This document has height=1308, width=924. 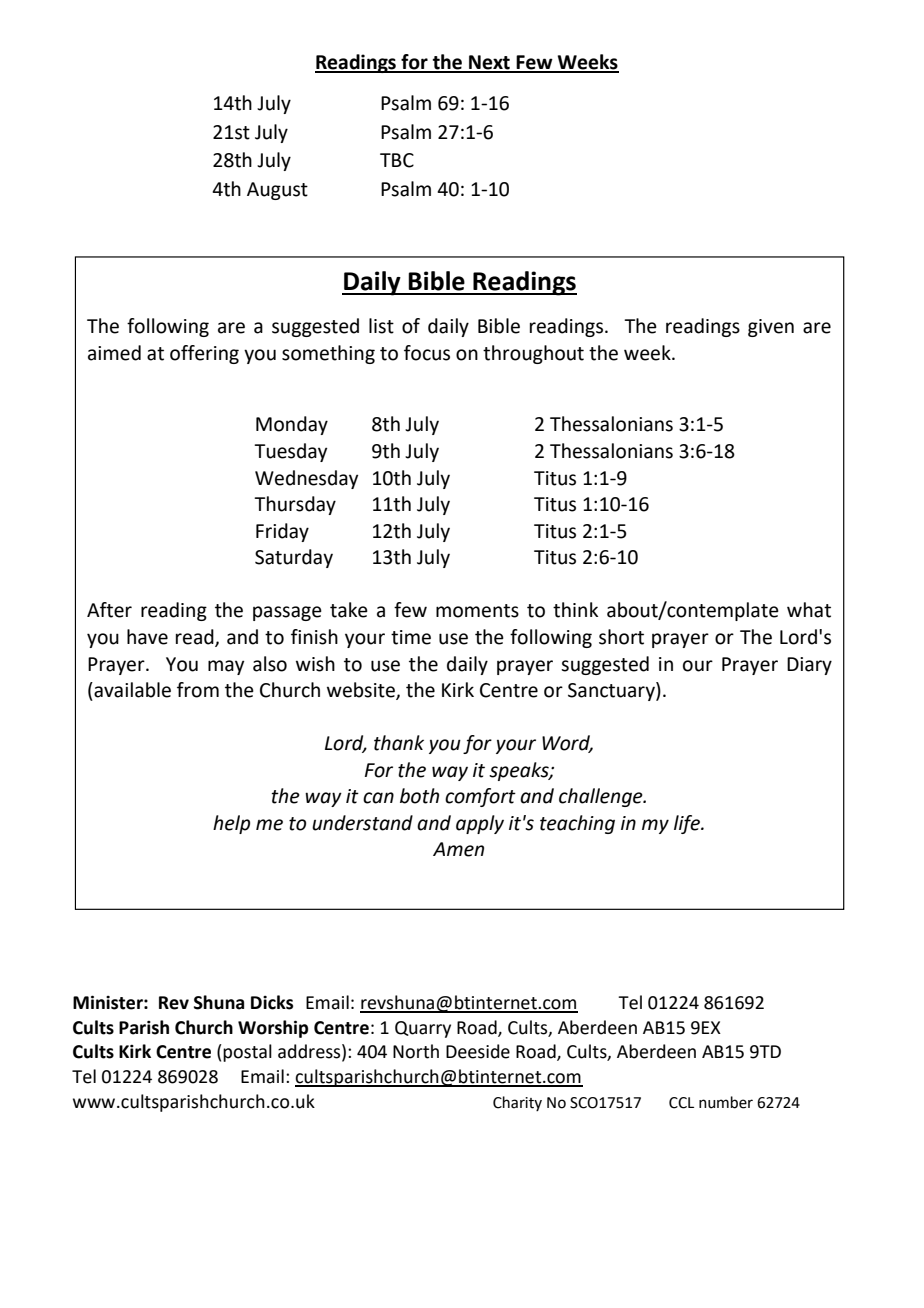 What do you see at coordinates (204, 354) in the document?
I see `offering` at bounding box center [204, 354].
